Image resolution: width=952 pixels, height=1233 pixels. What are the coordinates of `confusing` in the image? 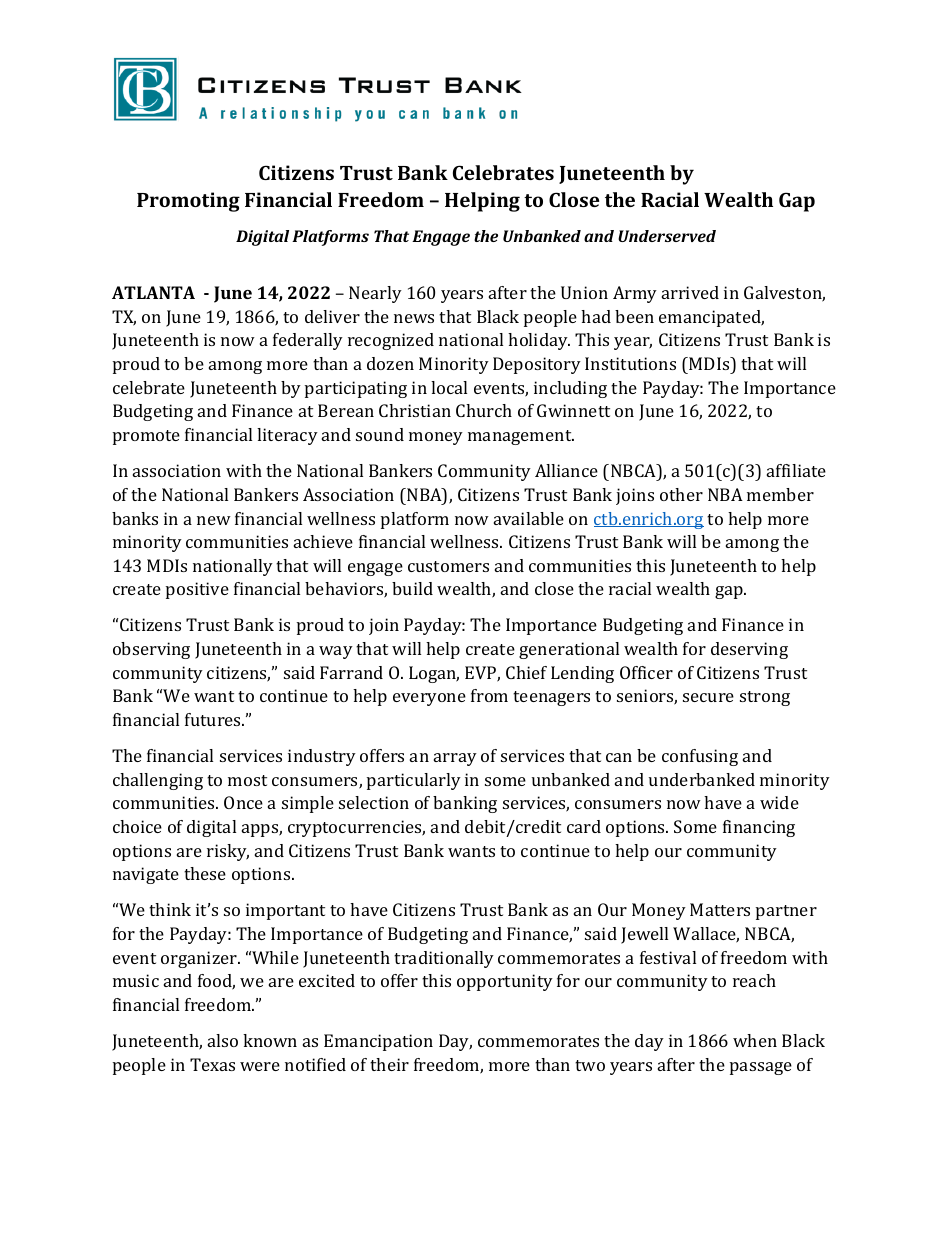 It's located at (700, 757).
